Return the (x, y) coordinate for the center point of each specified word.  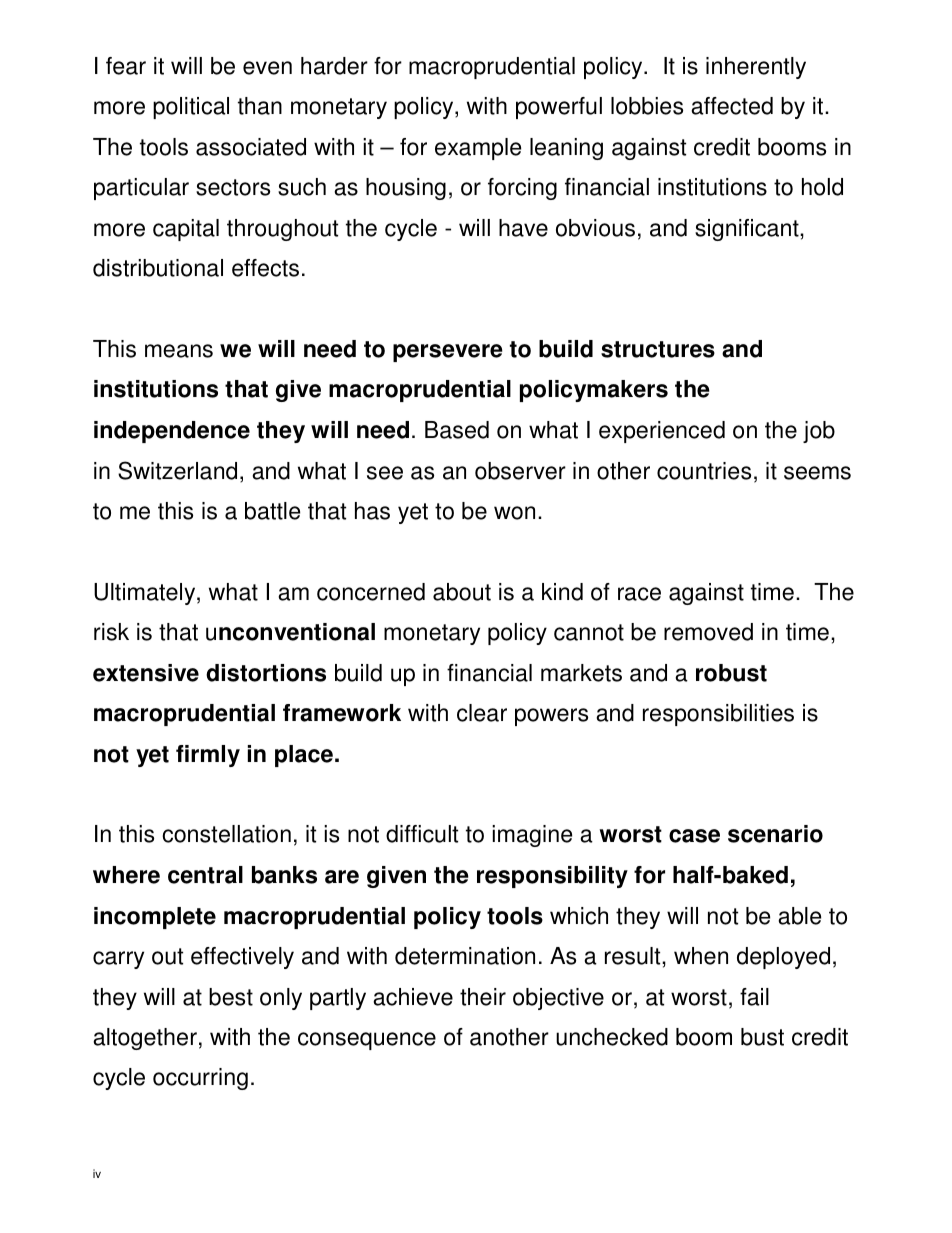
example (478, 149)
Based (457, 430)
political (191, 108)
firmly (208, 756)
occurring (200, 1079)
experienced (662, 432)
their (483, 997)
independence (172, 432)
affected (732, 106)
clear (482, 713)
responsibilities (718, 715)
